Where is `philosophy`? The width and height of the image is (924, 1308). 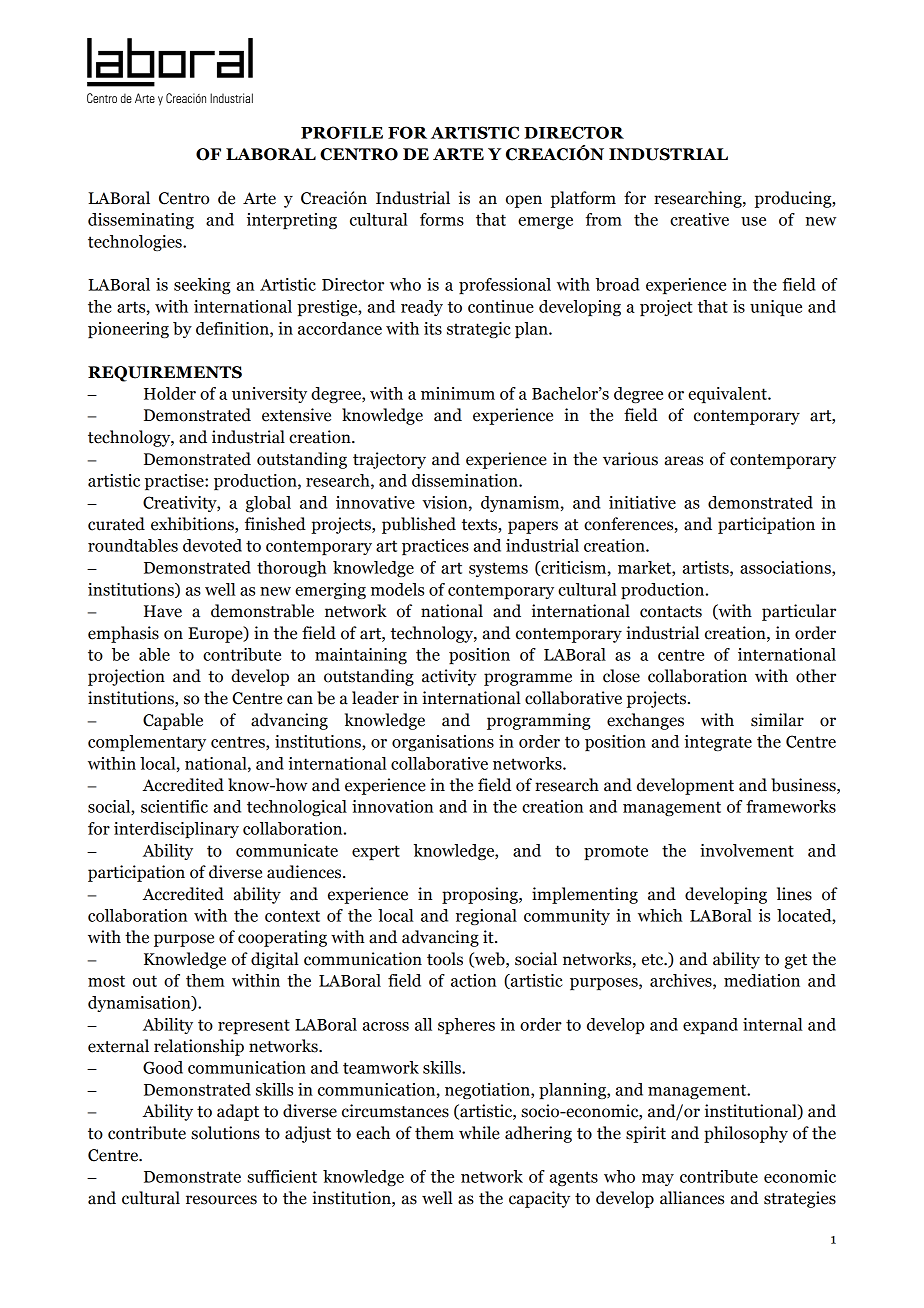
philosophy is located at coordinates (746, 1134).
